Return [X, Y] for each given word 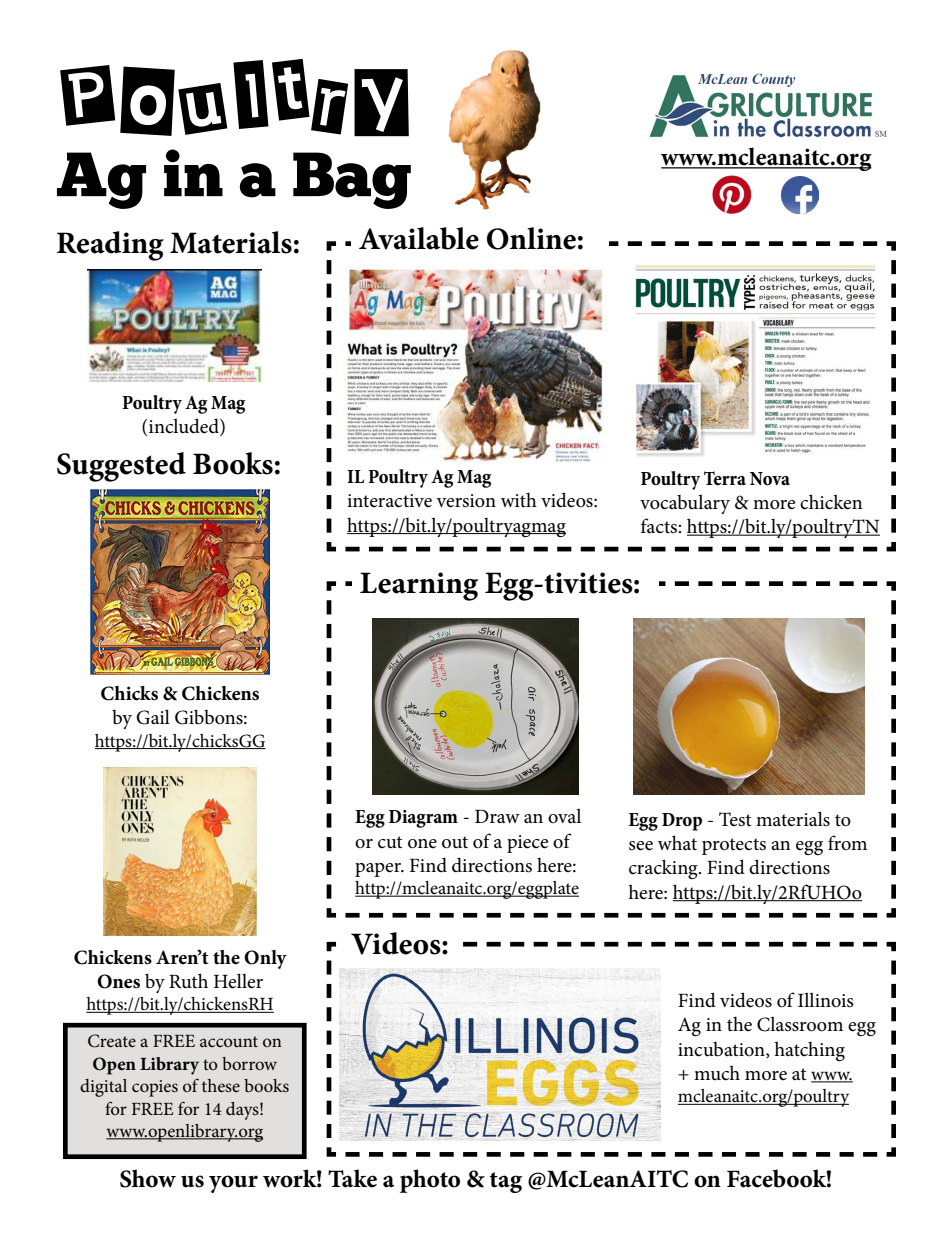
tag [506, 1182]
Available [419, 238]
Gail [153, 717]
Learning [419, 586]
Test [735, 819]
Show [148, 1178]
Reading [110, 246]
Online [531, 238]
